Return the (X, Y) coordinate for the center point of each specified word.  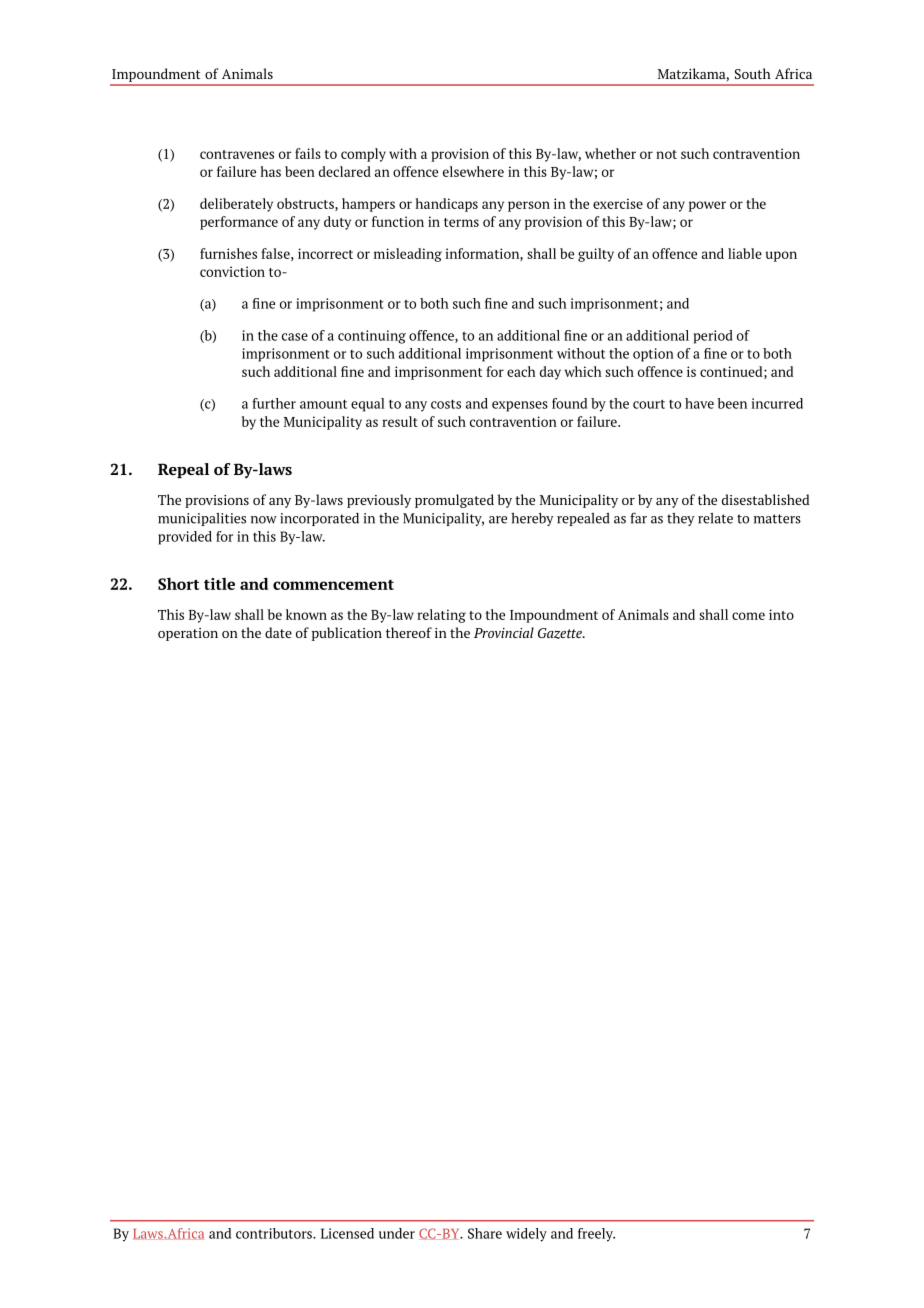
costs (446, 404)
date (278, 632)
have (699, 403)
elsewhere (473, 171)
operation (188, 634)
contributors (275, 1233)
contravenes (237, 154)
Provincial (504, 632)
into (781, 614)
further (274, 403)
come (748, 616)
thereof (409, 632)
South (753, 73)
